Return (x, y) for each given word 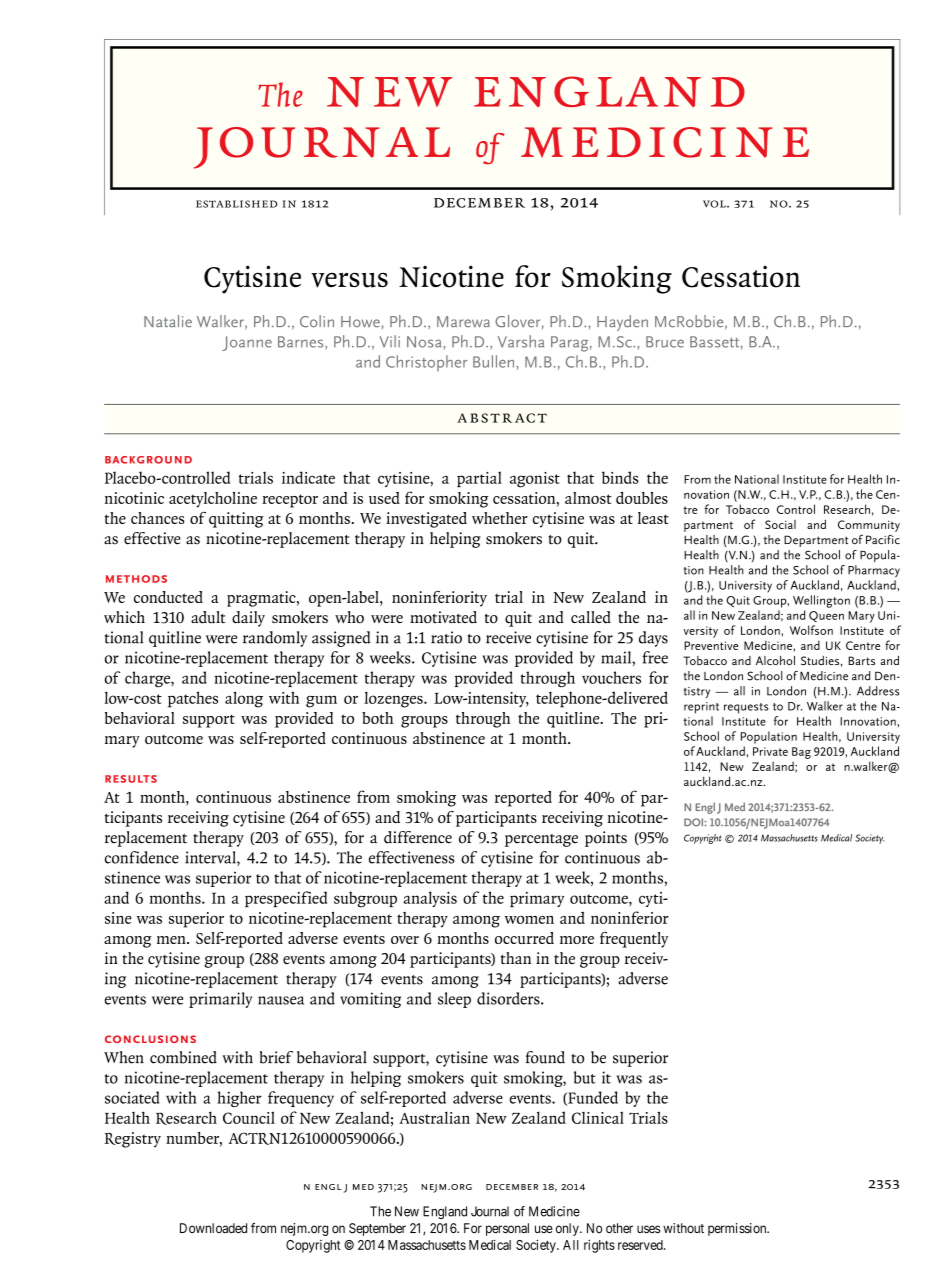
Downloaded (213, 1228)
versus (349, 280)
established (236, 204)
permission (738, 1229)
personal (507, 1229)
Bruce (665, 342)
